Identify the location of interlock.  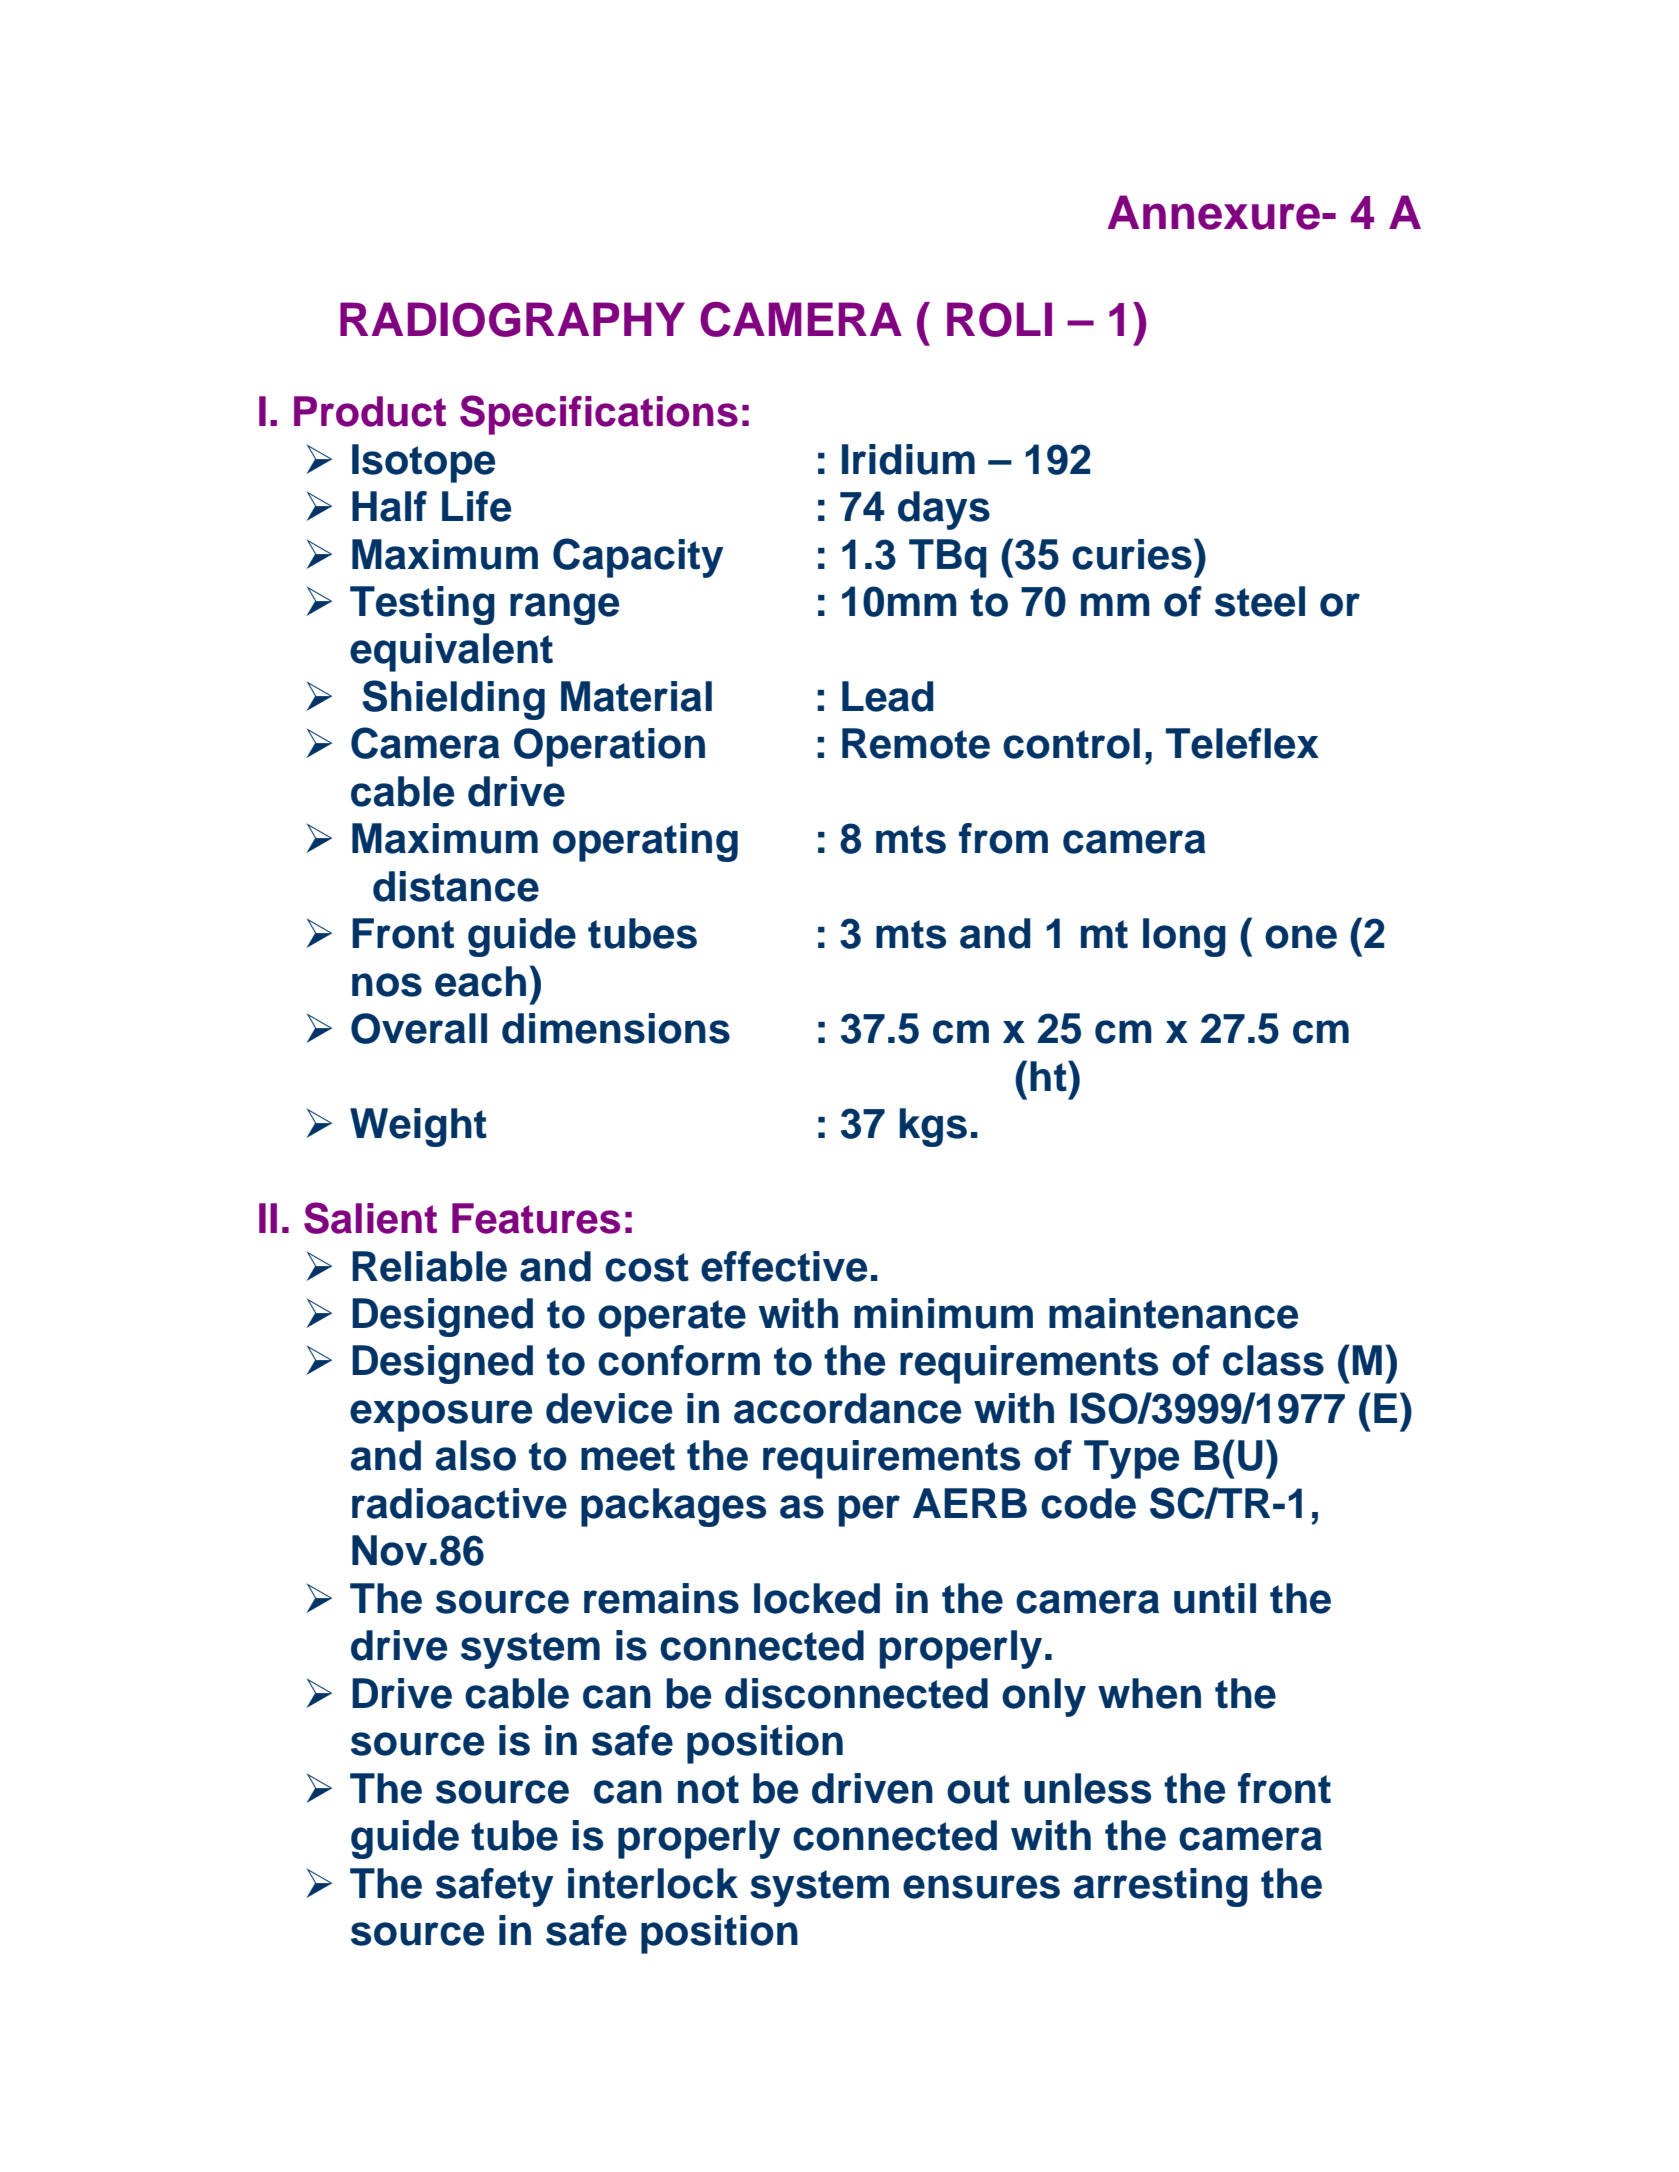
(653, 1883).
